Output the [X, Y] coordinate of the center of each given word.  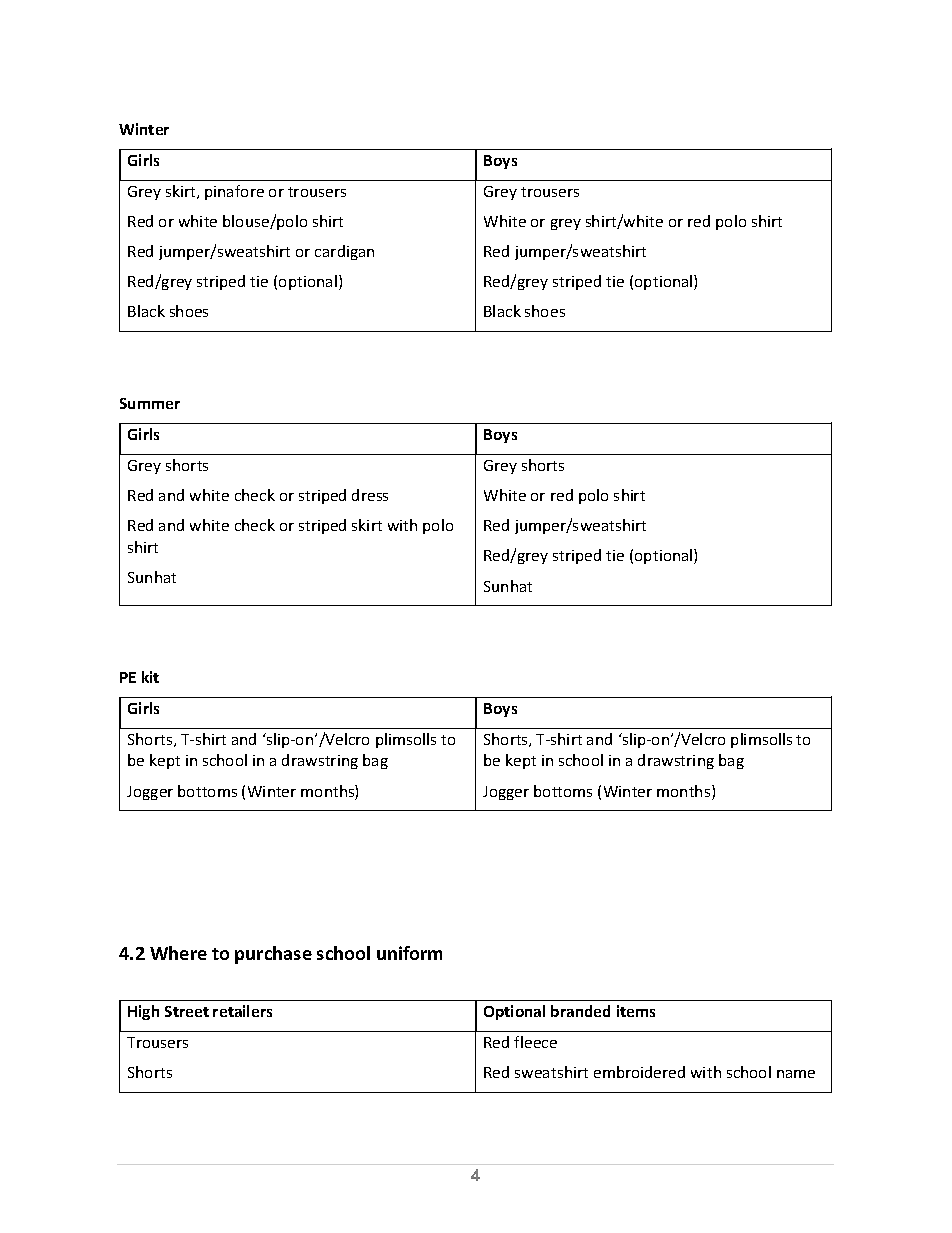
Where [178, 953]
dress [370, 495]
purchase [273, 955]
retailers [242, 1011]
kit [150, 677]
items [636, 1011]
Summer [150, 403]
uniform [409, 953]
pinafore [234, 192]
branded [580, 1011]
